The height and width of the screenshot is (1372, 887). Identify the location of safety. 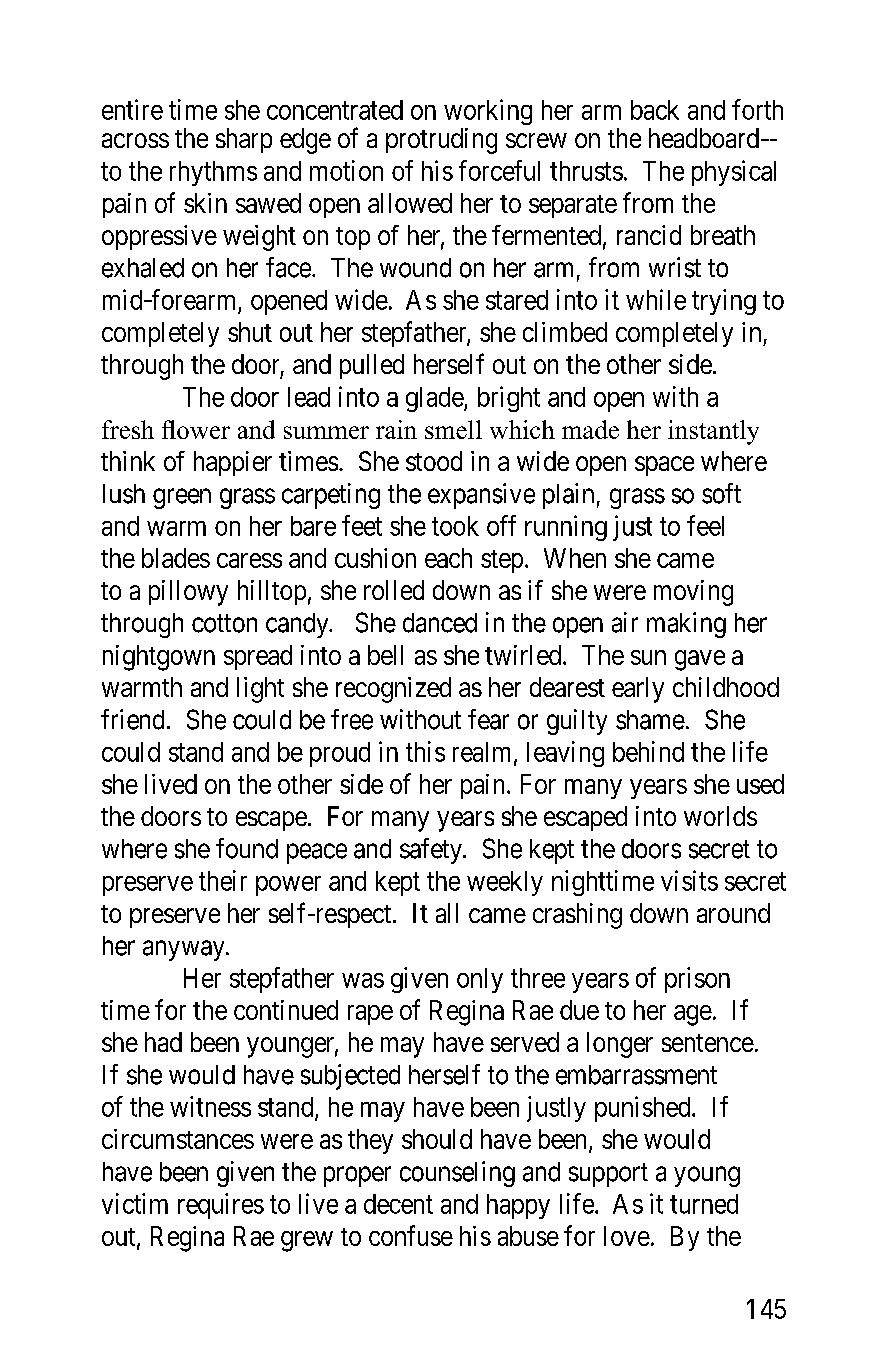
(432, 851).
